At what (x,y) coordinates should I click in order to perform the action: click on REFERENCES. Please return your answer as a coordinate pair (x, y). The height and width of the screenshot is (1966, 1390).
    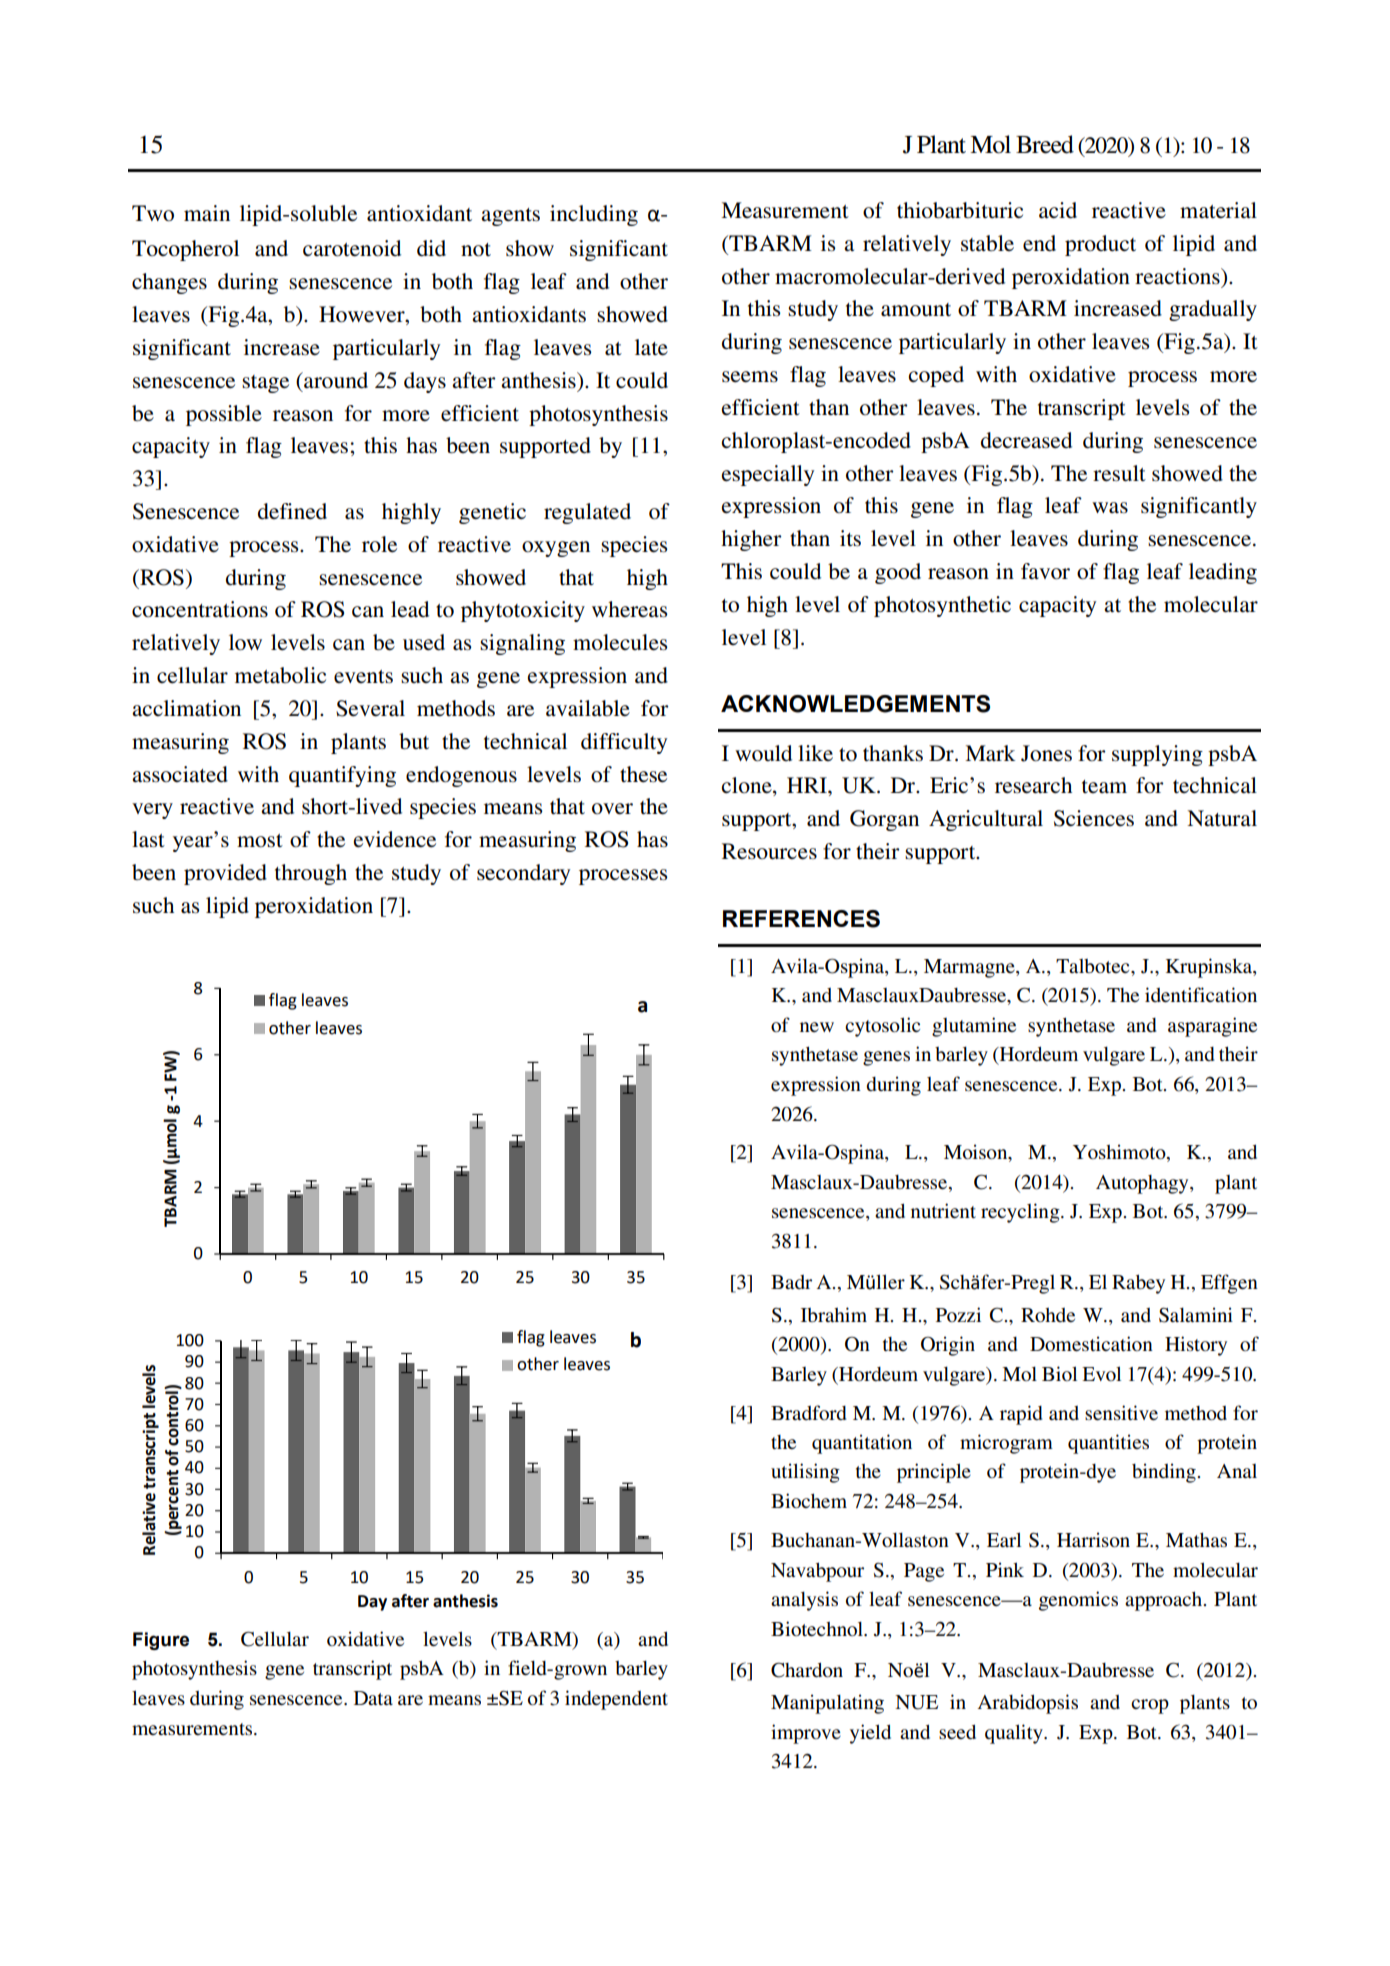
    Looking at the image, I should click on (801, 919).
